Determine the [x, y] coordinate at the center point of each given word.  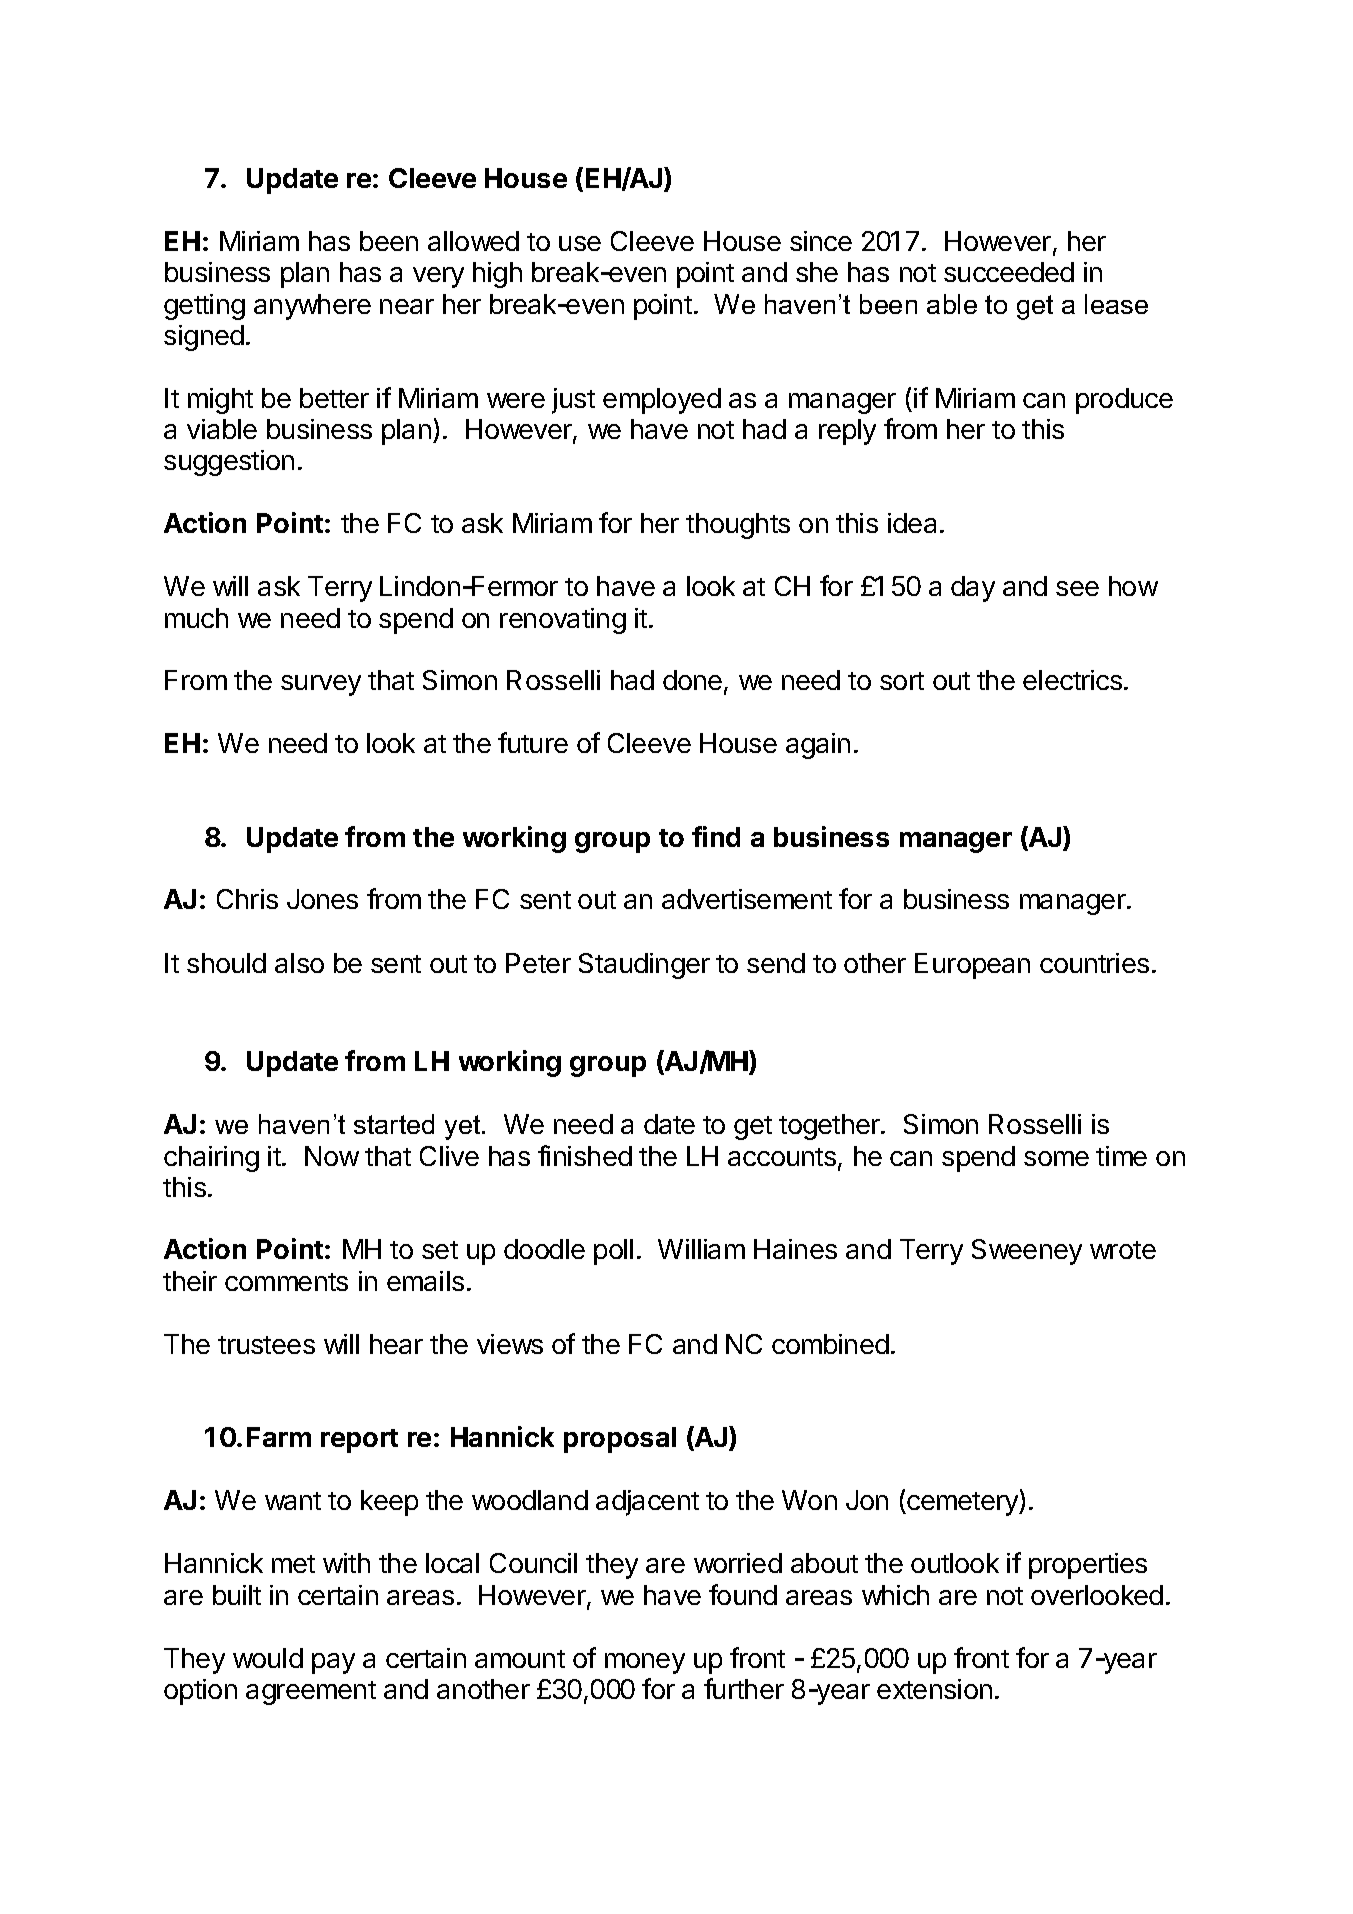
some [1056, 1158]
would [268, 1658]
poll [613, 1252]
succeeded [1009, 272]
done [692, 680]
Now [332, 1156]
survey [321, 685]
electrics [1072, 680]
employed [662, 401]
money [645, 1663]
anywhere [312, 307]
